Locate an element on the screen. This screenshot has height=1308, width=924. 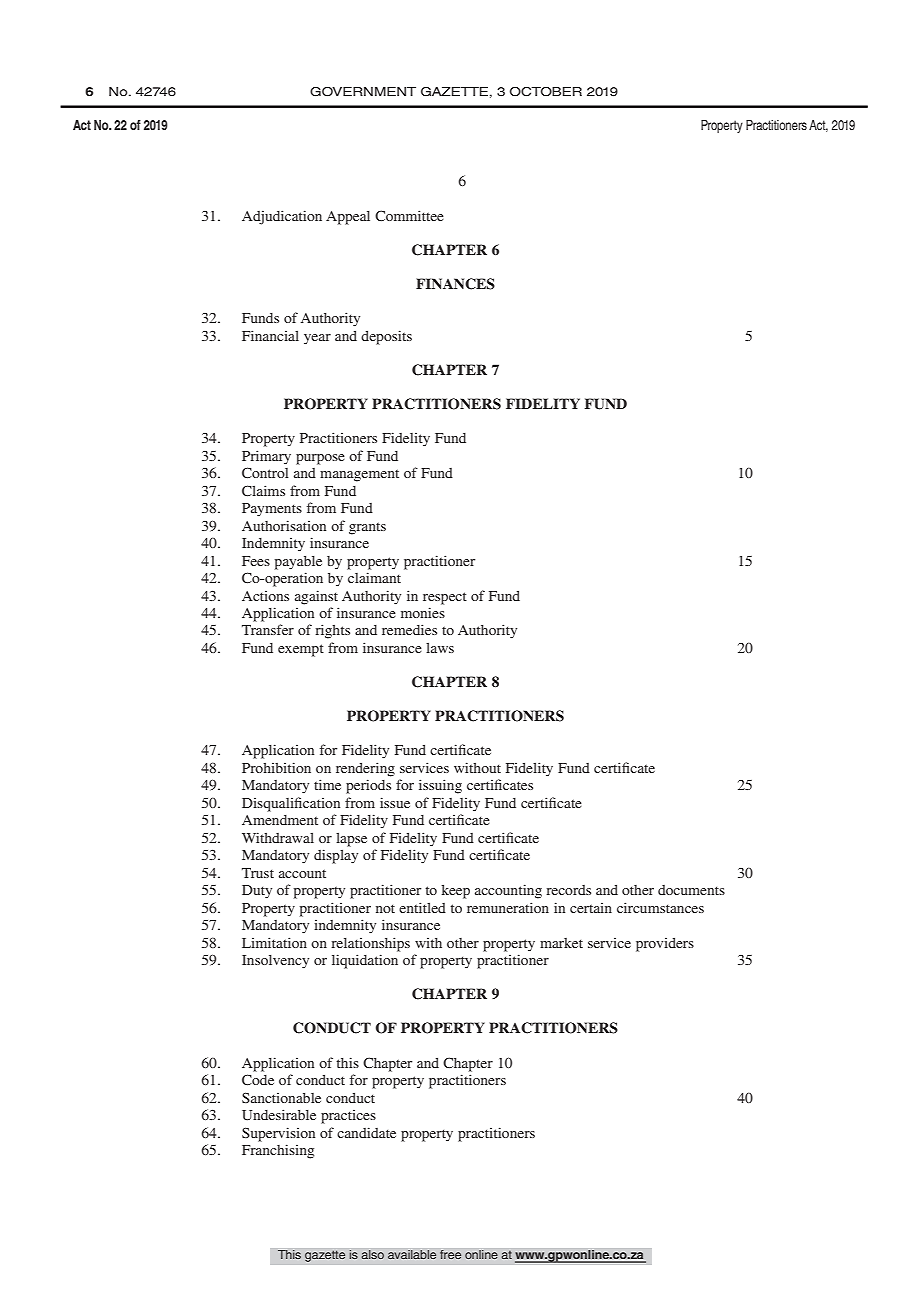
laws is located at coordinates (440, 647).
